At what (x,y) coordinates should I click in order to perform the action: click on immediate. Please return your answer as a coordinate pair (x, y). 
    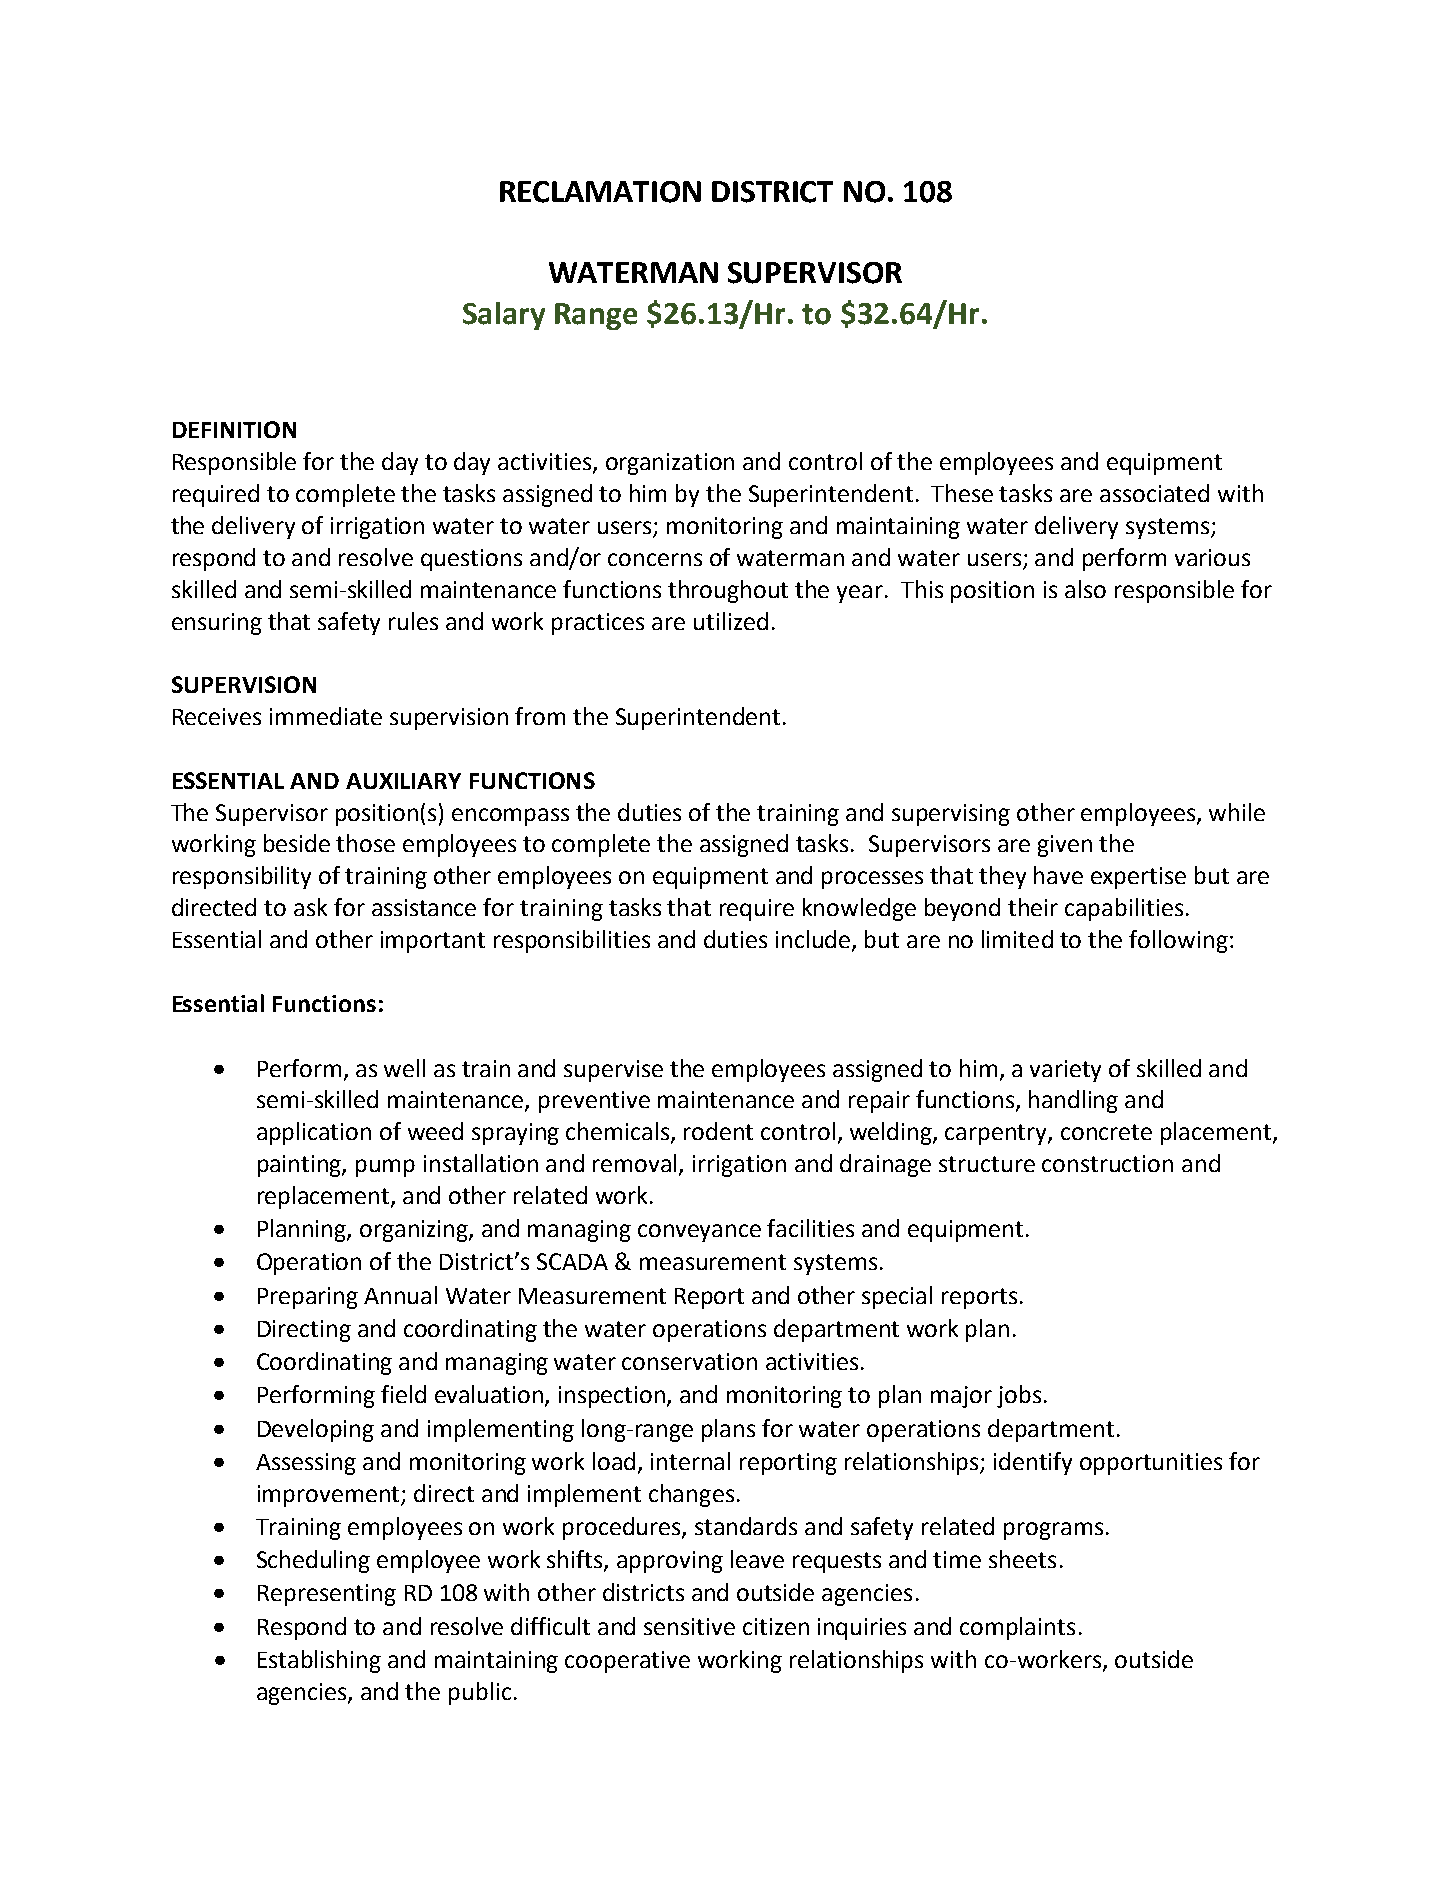
    Looking at the image, I should click on (326, 716).
